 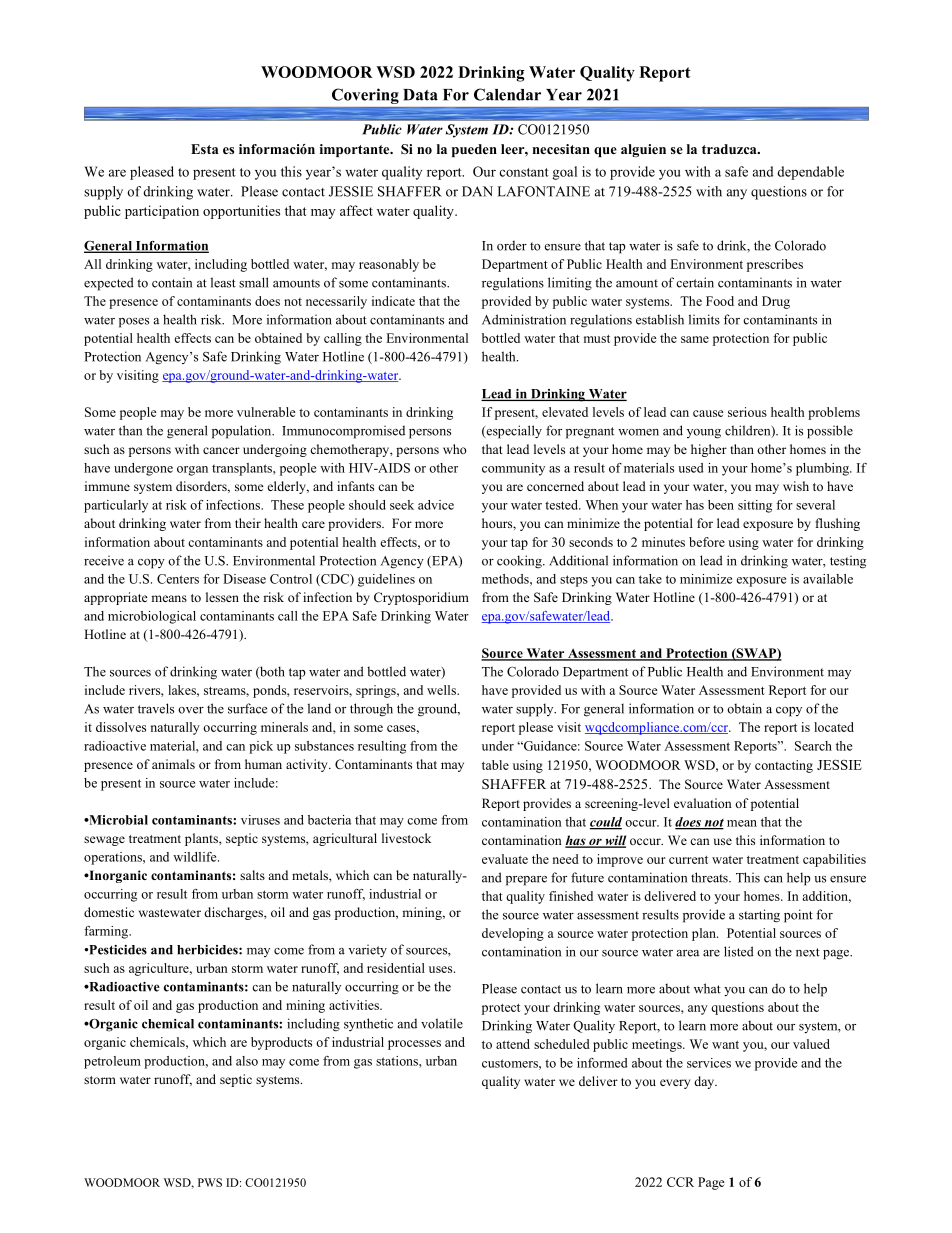 What do you see at coordinates (747, 412) in the document?
I see `serious` at bounding box center [747, 412].
